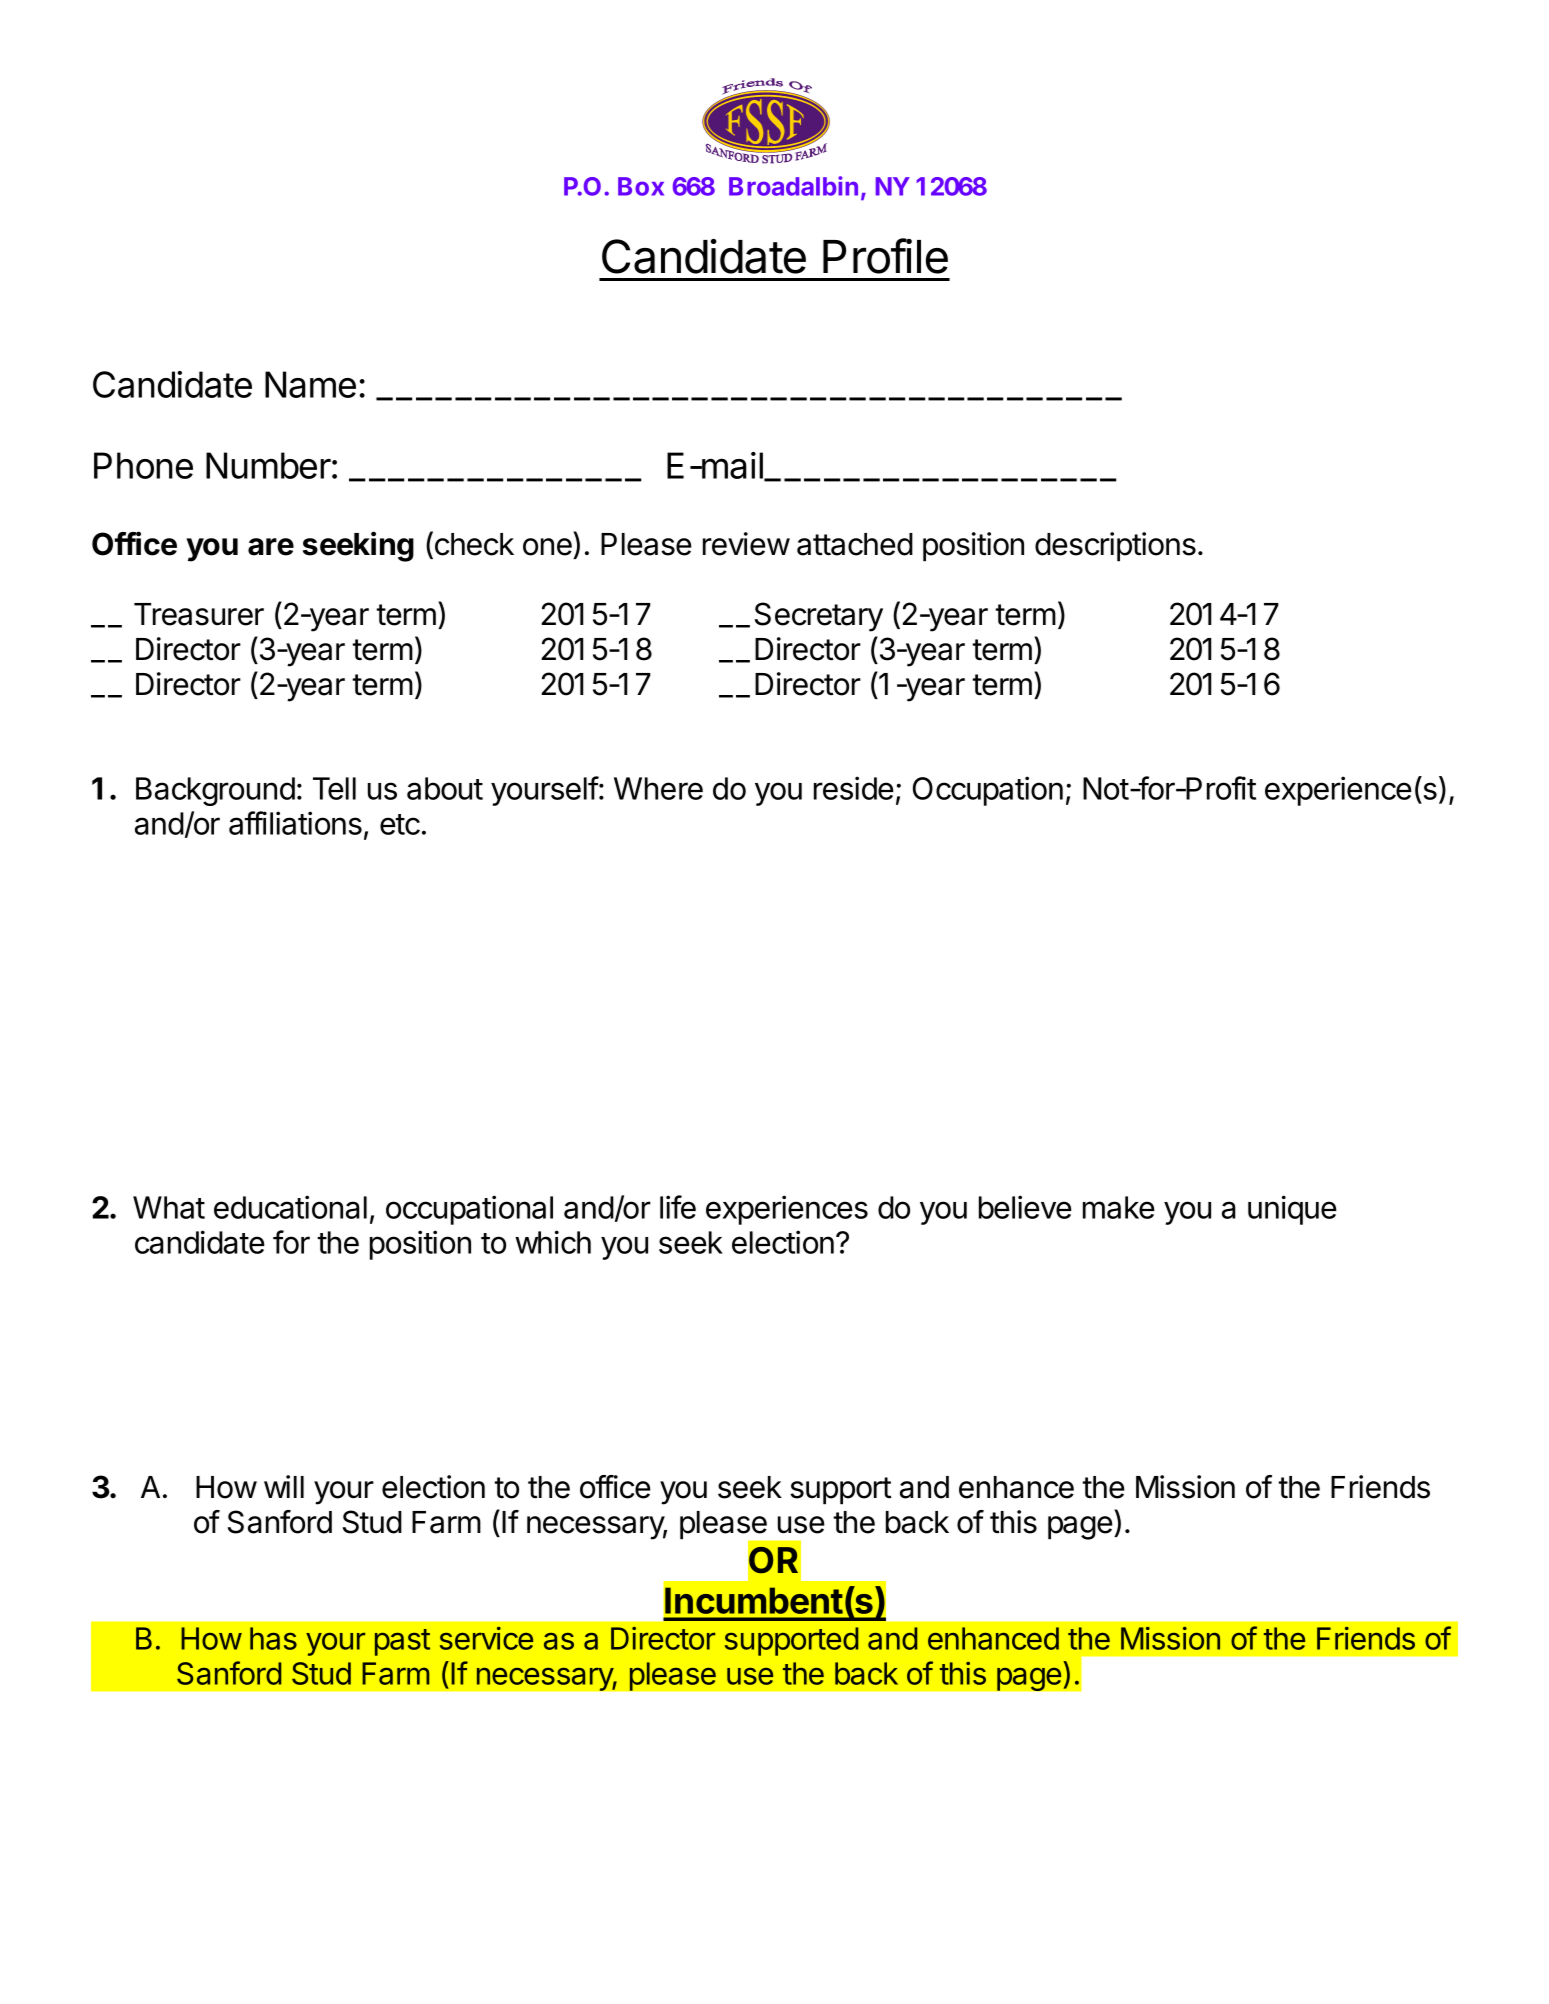  Describe the element at coordinates (273, 1638) in the image. I see `has` at that location.
